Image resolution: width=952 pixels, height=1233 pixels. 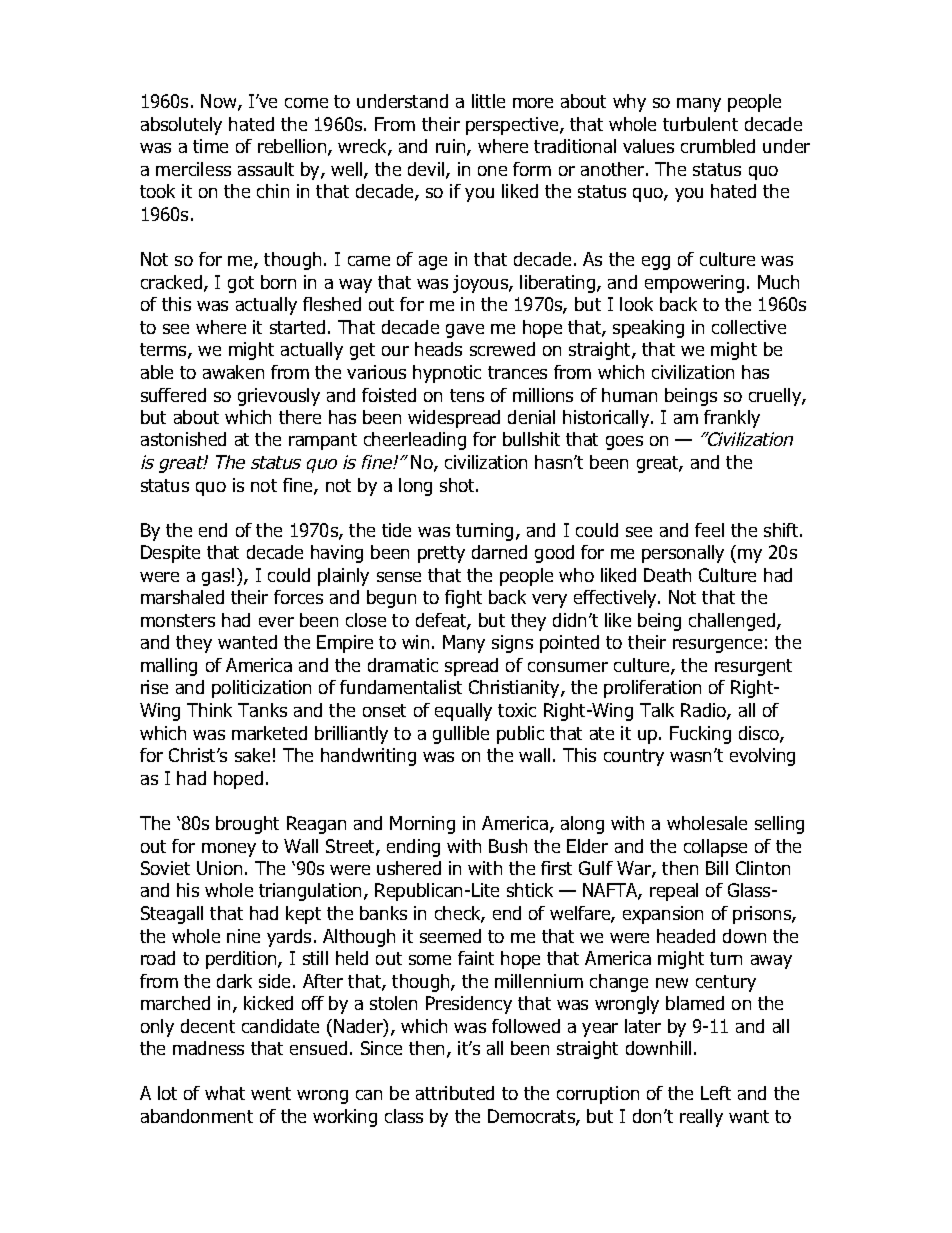 What do you see at coordinates (225, 1093) in the document?
I see `what` at bounding box center [225, 1093].
